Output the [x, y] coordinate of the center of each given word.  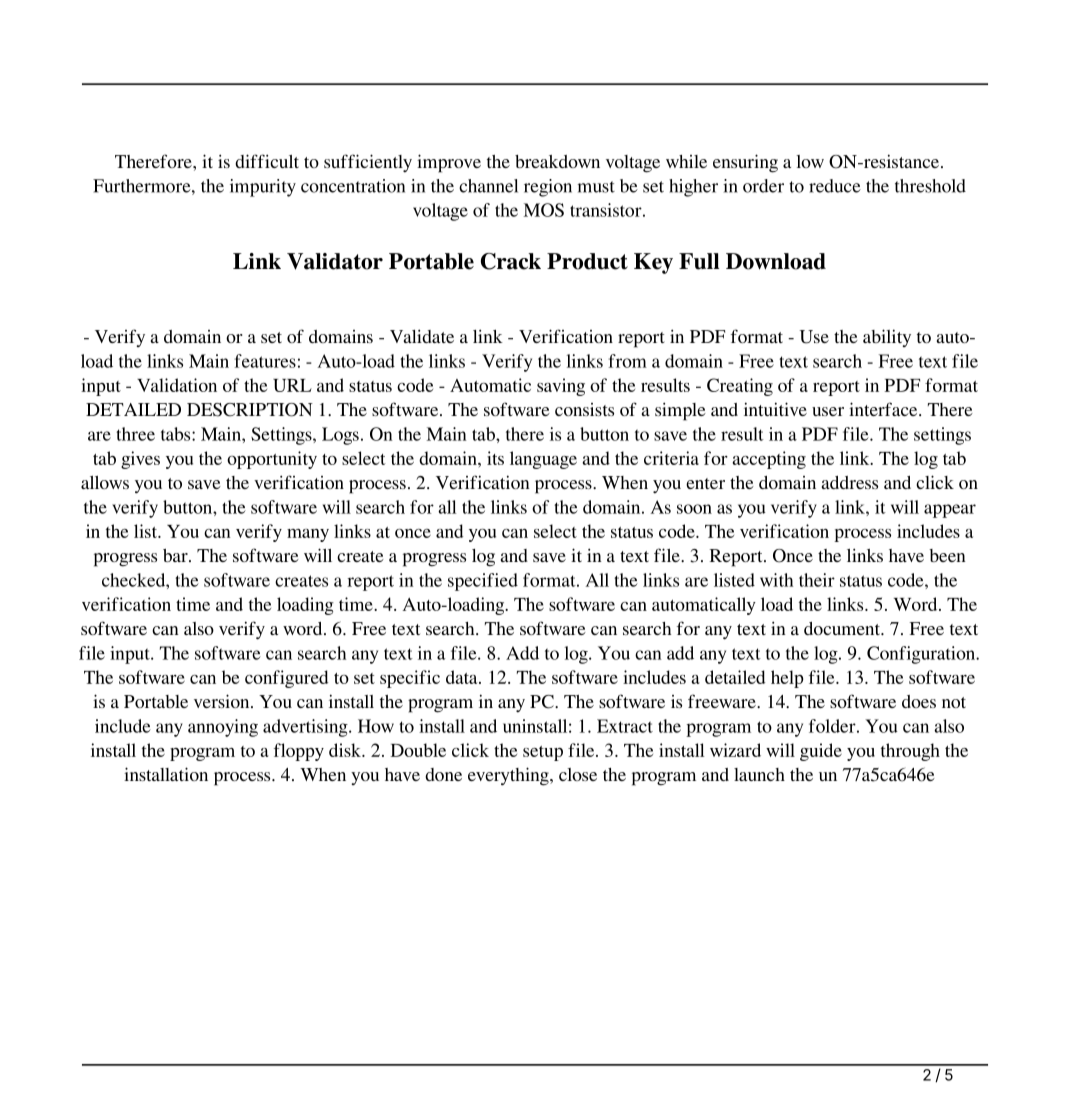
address [849, 482]
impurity [263, 188]
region [548, 188]
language [543, 460]
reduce [835, 186]
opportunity [272, 460]
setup [543, 753]
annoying [223, 728]
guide [821, 752]
